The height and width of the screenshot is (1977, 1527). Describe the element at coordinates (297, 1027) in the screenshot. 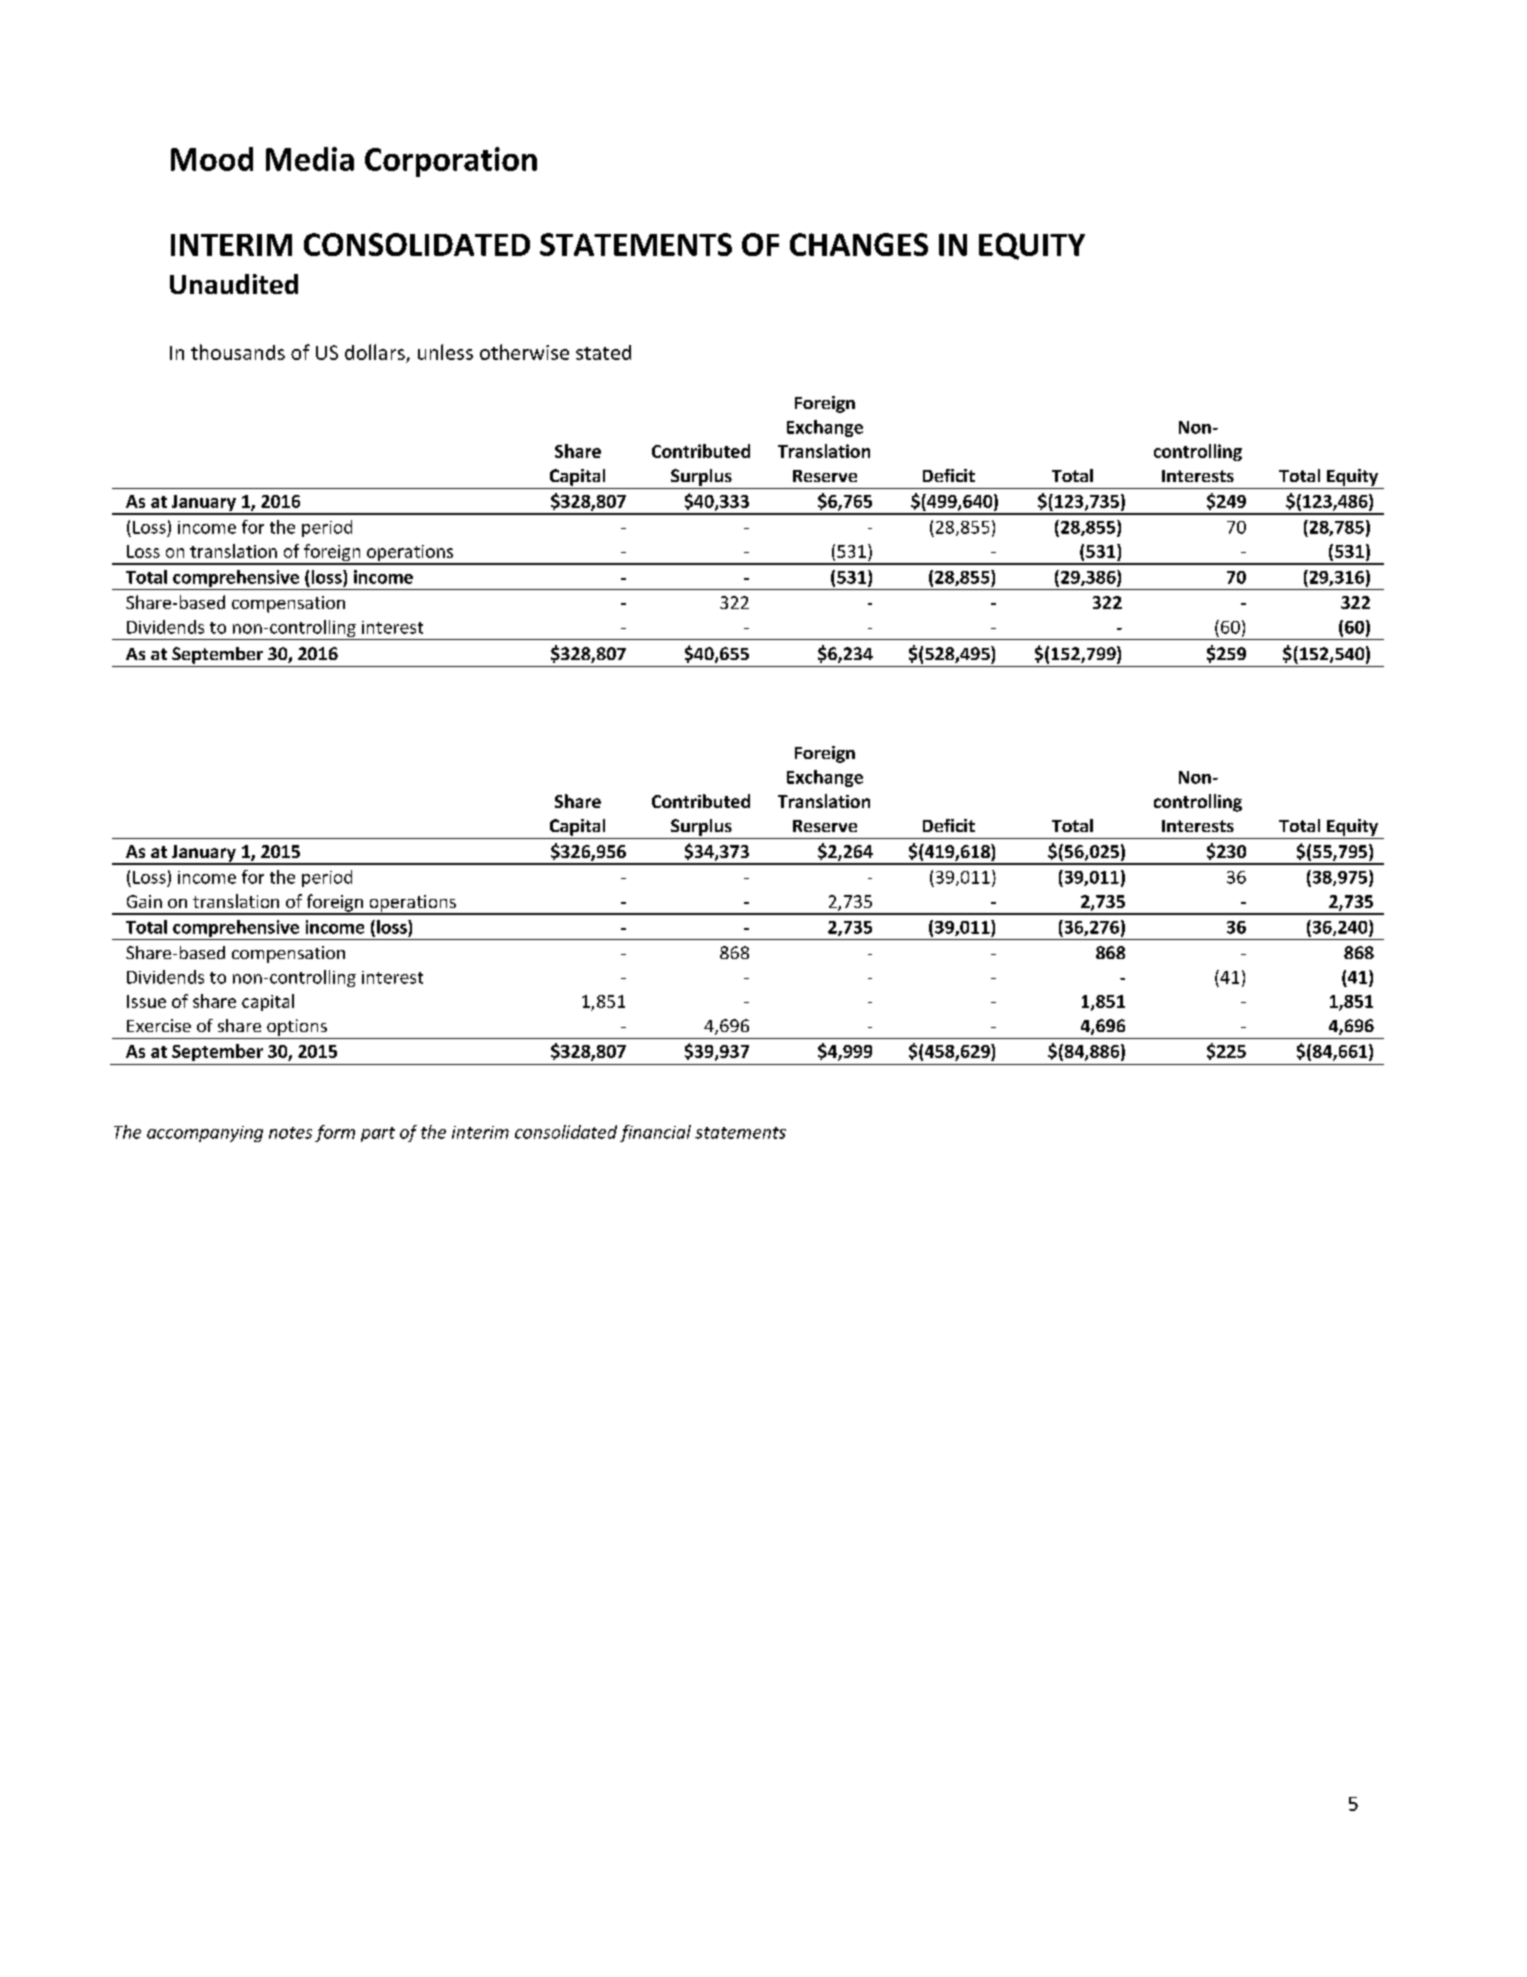

I see `options` at that location.
